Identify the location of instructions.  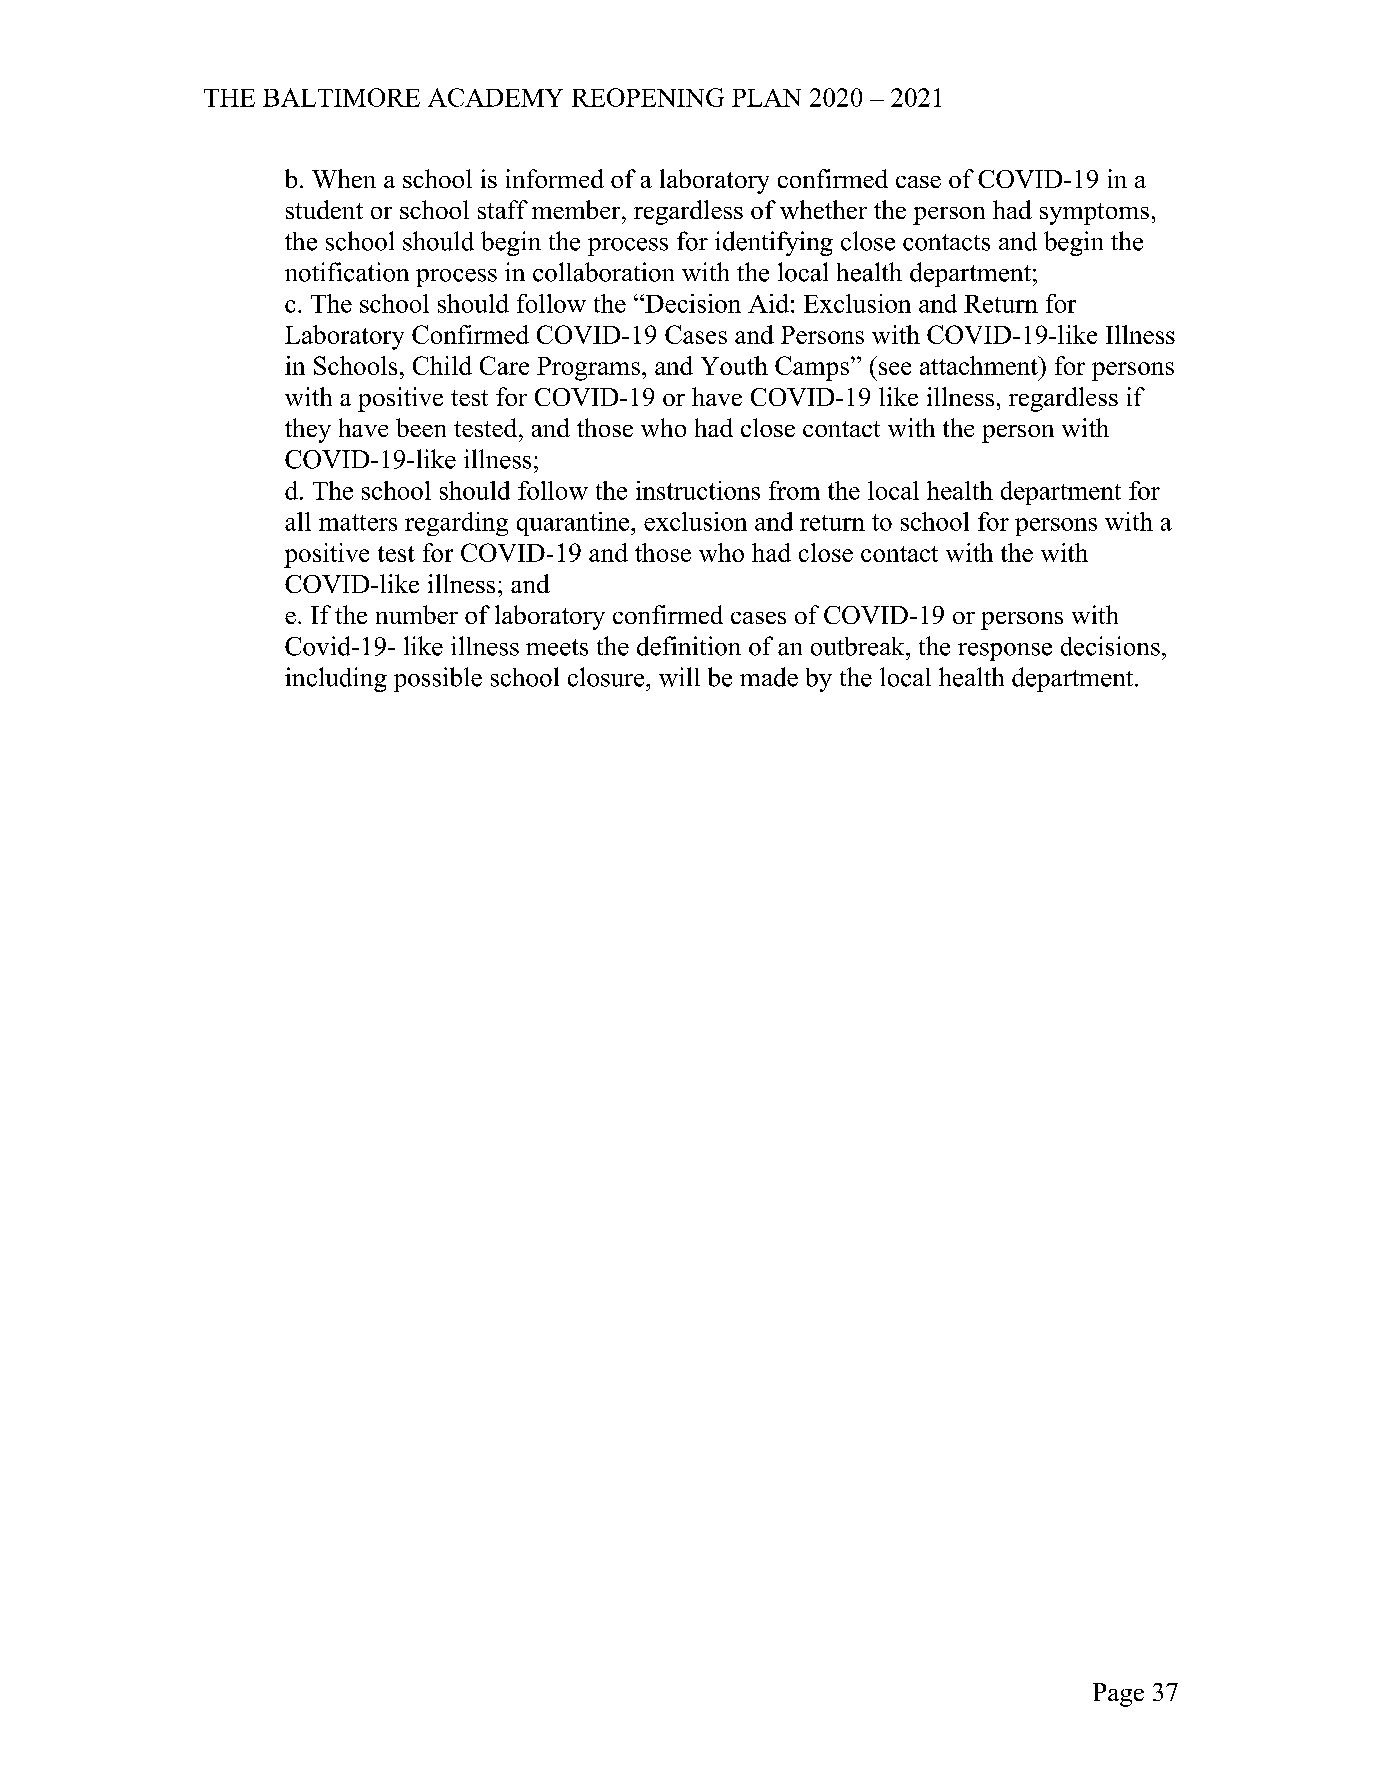
(698, 490).
